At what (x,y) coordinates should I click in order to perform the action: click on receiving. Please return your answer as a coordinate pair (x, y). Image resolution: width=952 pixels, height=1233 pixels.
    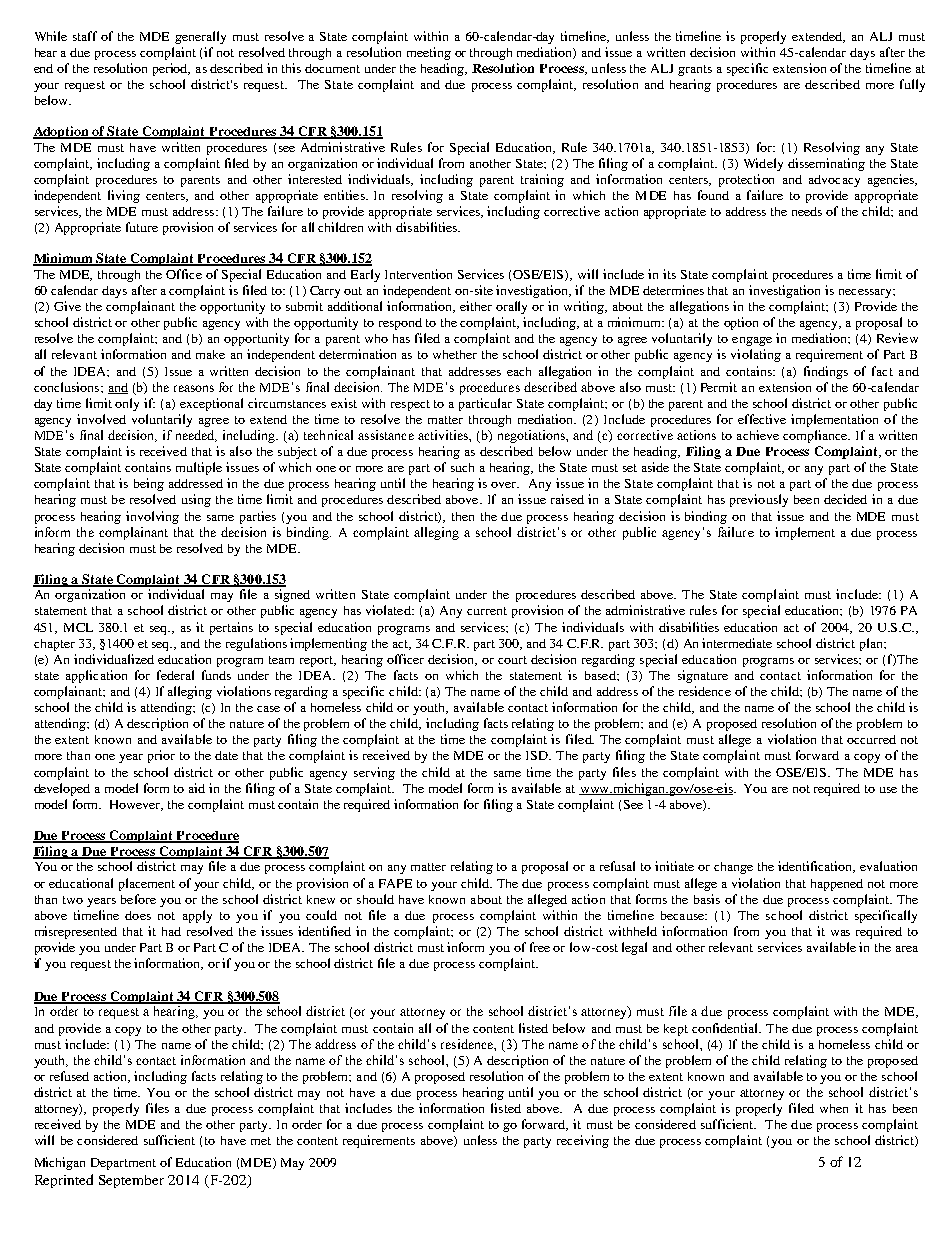
    Looking at the image, I should click on (583, 1141).
